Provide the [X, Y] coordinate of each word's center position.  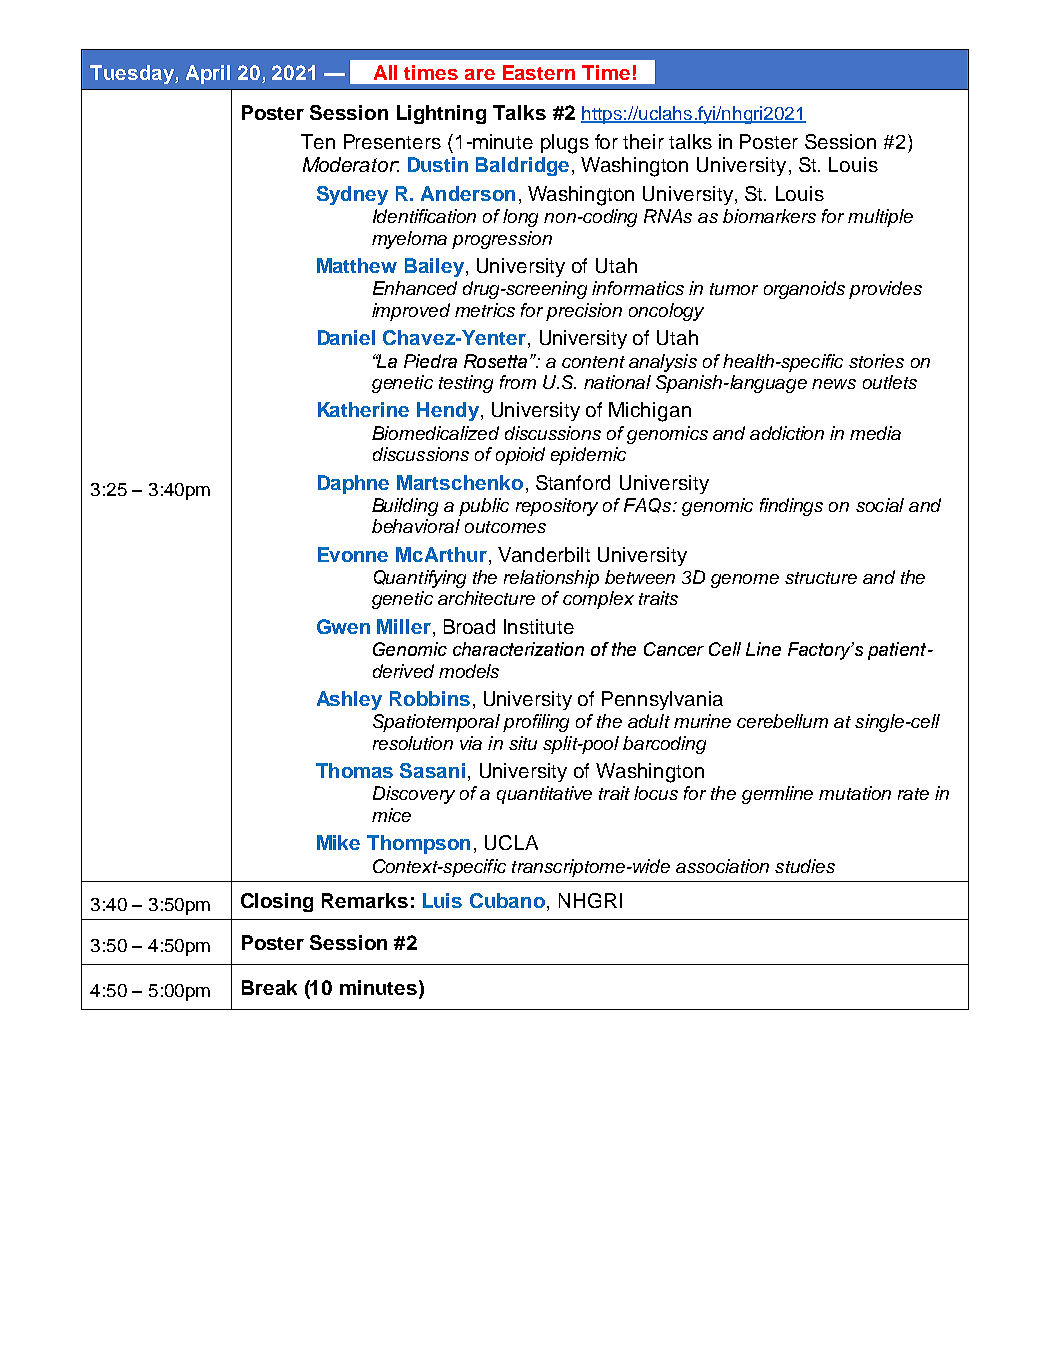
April [208, 74]
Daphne [353, 484]
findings [791, 507]
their [643, 141]
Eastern [539, 72]
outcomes [505, 527]
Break [269, 987]
